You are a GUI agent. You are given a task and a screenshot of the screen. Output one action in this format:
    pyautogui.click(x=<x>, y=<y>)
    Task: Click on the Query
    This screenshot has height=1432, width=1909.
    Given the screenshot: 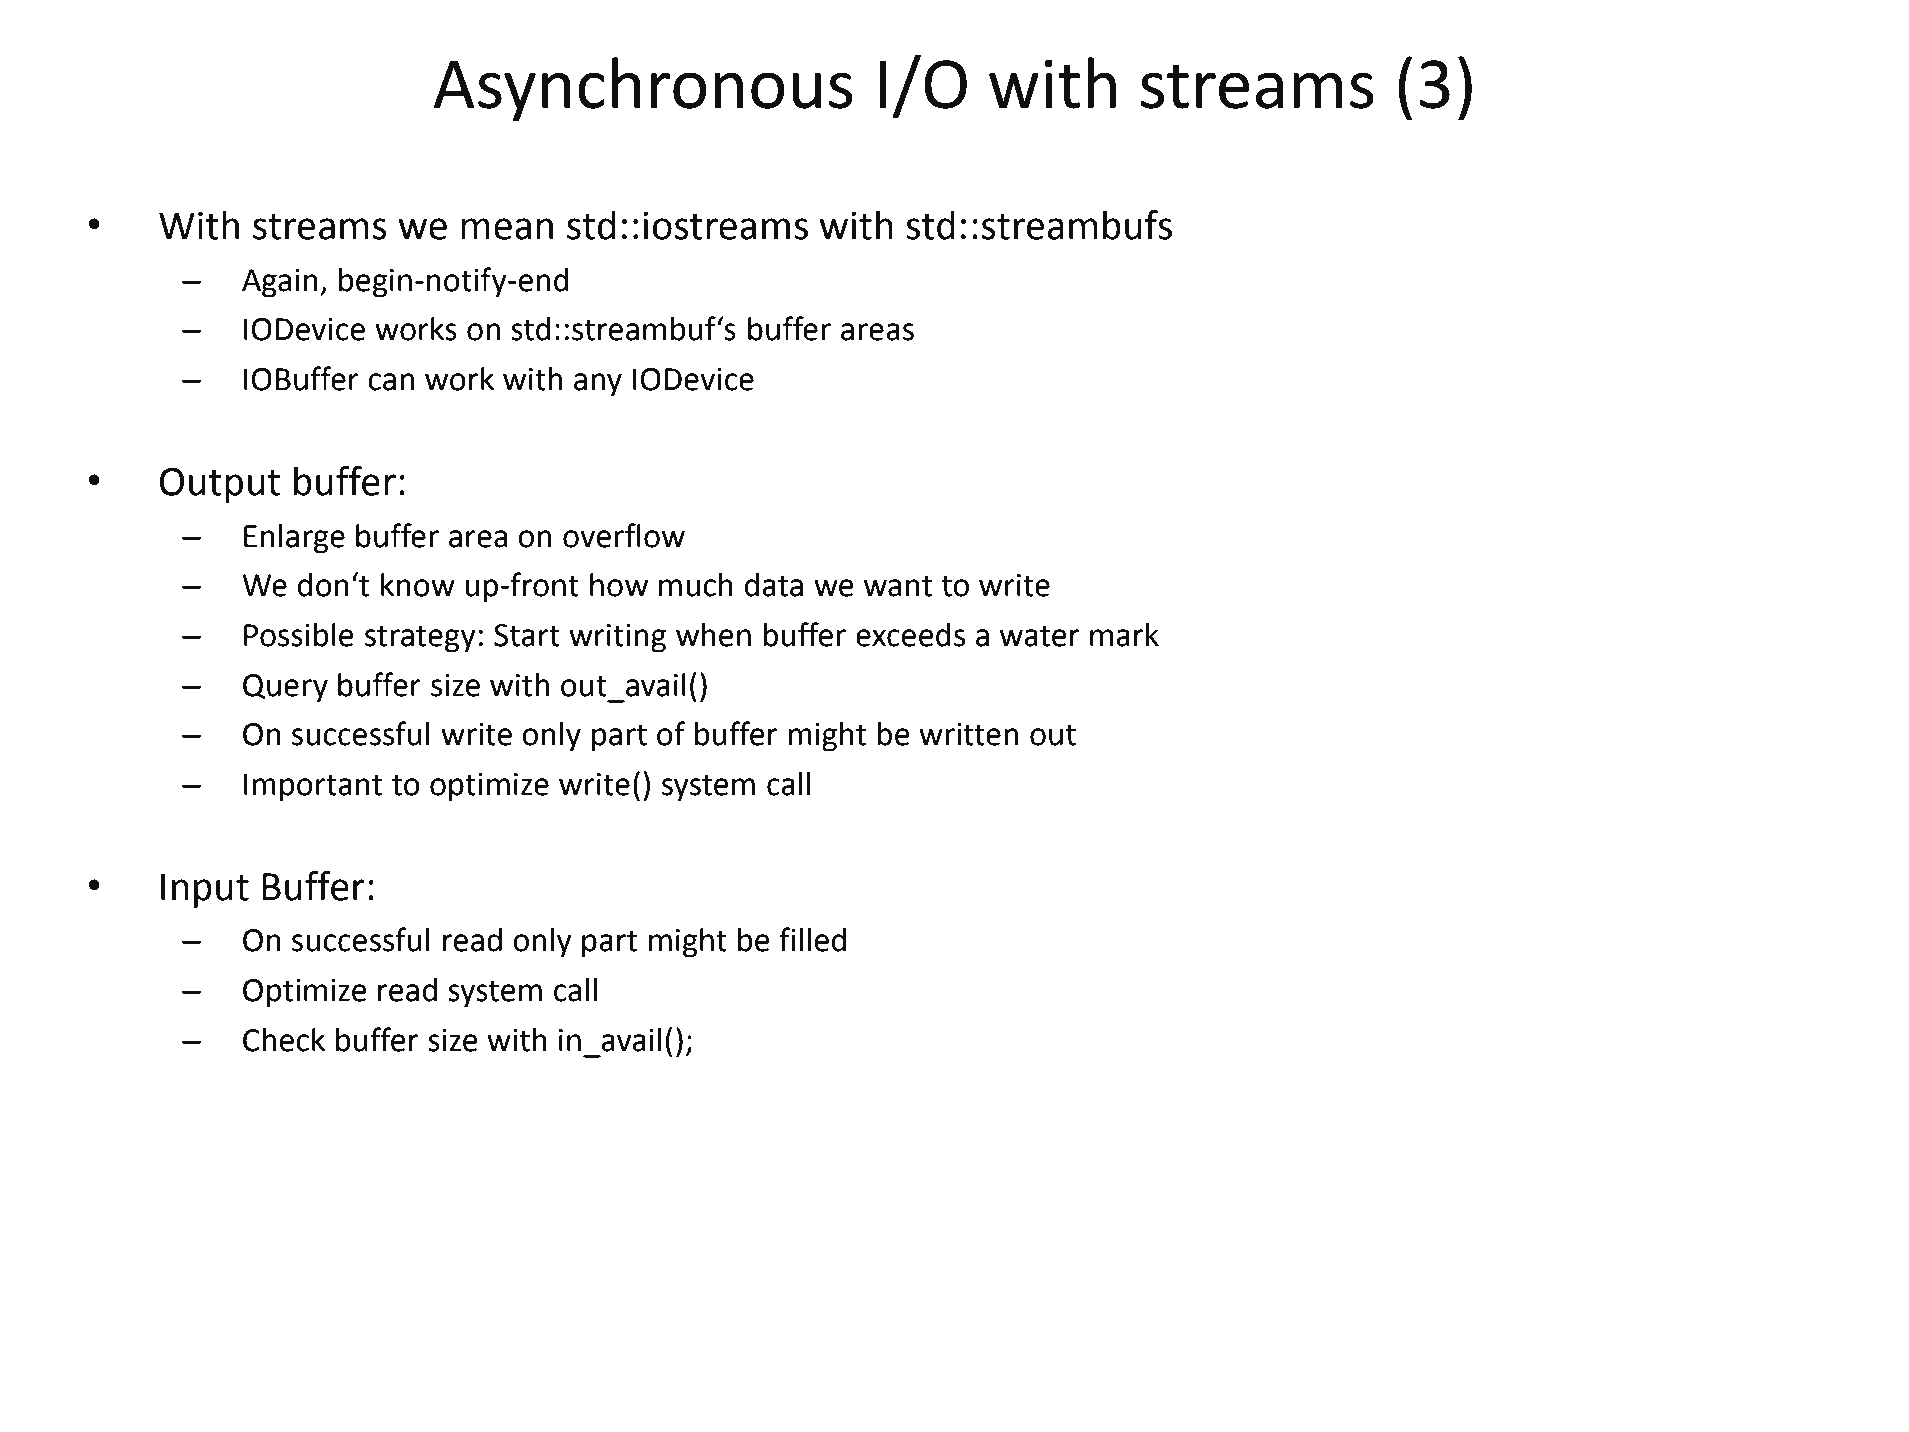 What is the action you would take?
    pyautogui.click(x=285, y=688)
